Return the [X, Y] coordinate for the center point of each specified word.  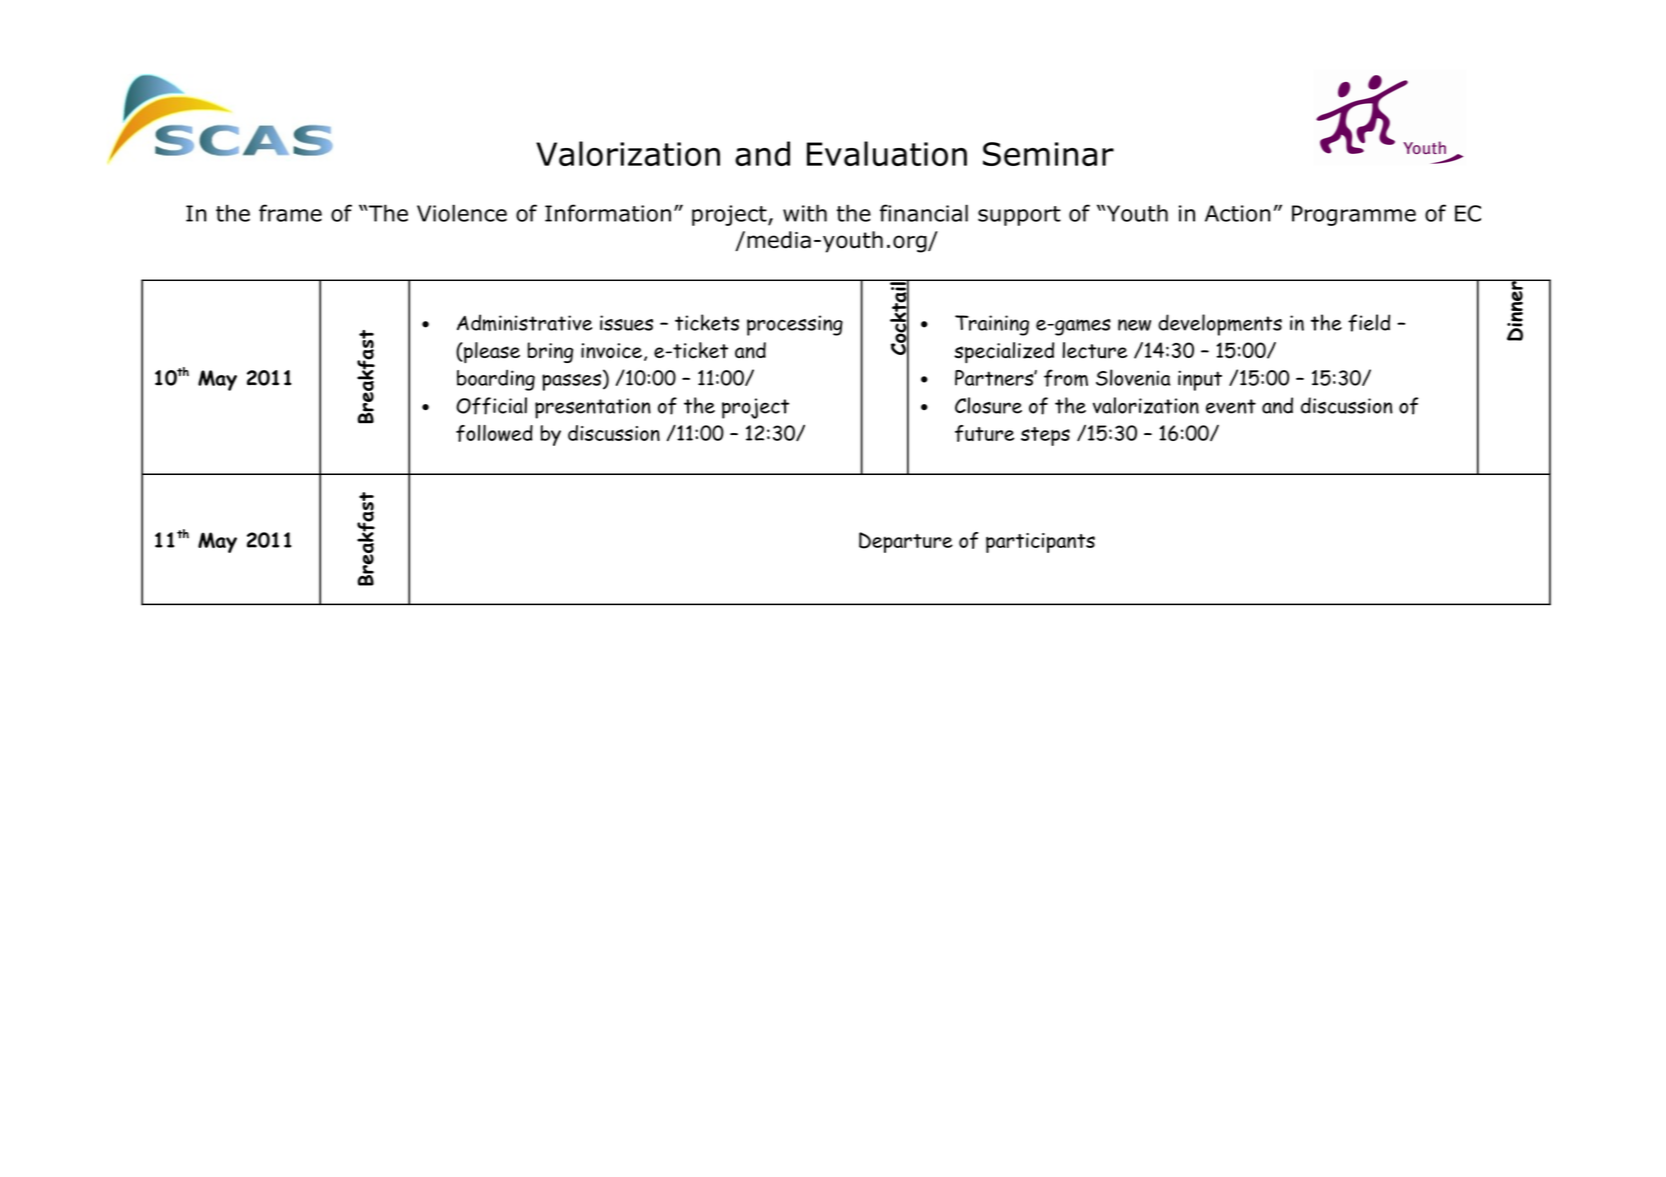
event [1231, 406]
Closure [988, 405]
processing [795, 325]
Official [491, 406]
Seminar [1048, 154]
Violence [462, 213]
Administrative [524, 322]
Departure [906, 542]
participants [1040, 543]
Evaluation [887, 153]
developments [1220, 325]
